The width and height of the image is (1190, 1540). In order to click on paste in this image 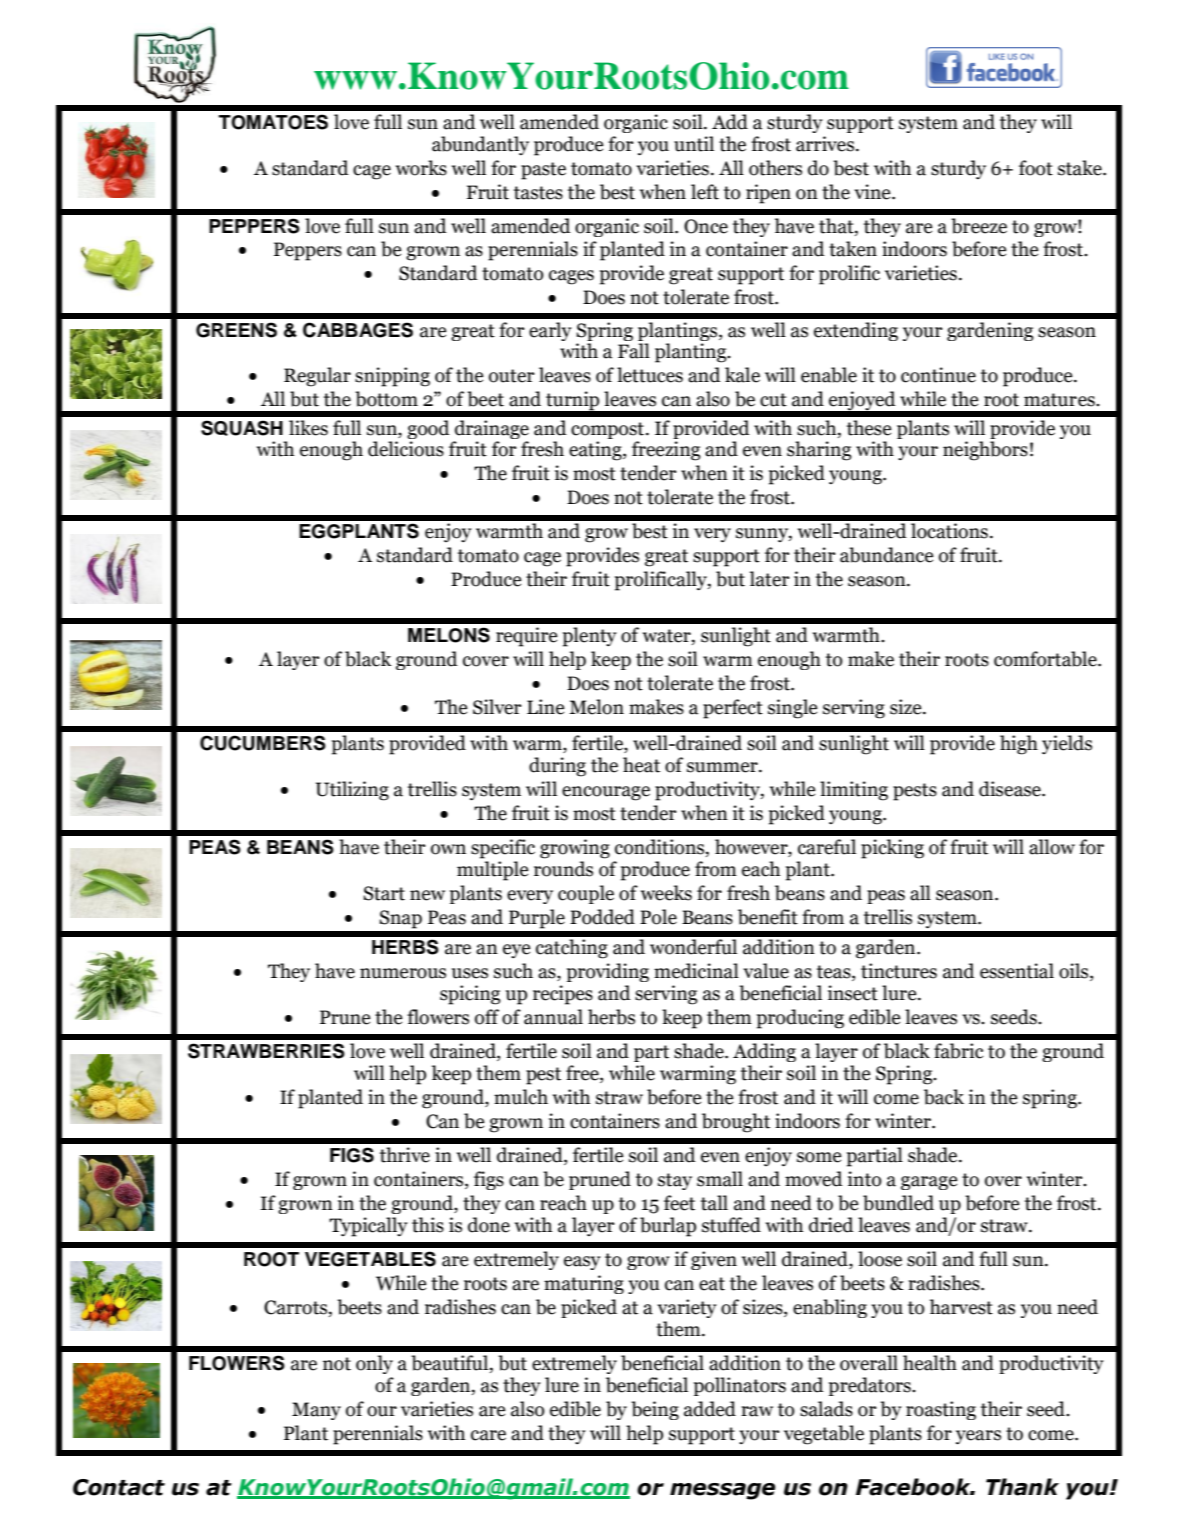, I will do `click(543, 171)`.
